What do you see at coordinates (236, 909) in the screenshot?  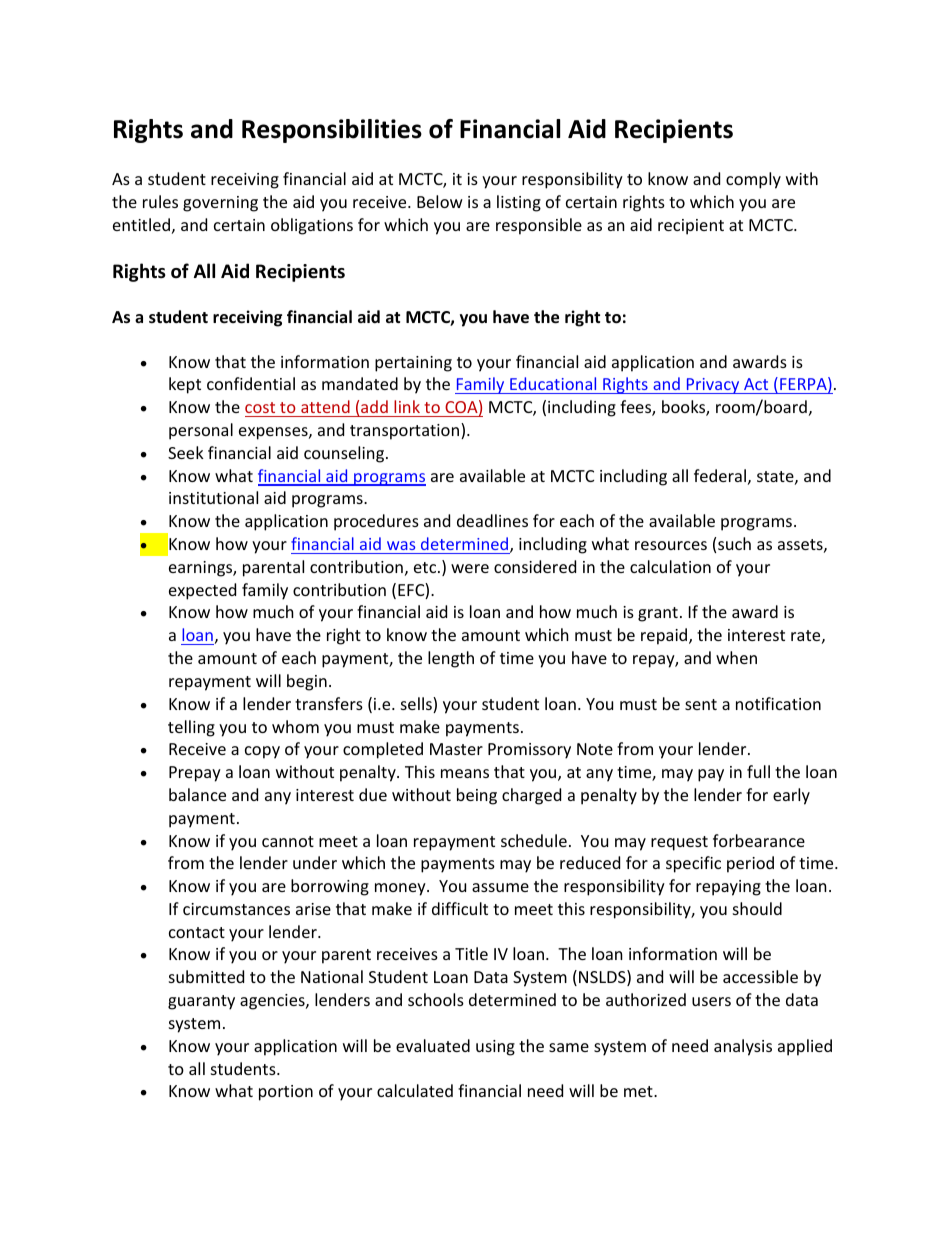 I see `circumstances` at bounding box center [236, 909].
